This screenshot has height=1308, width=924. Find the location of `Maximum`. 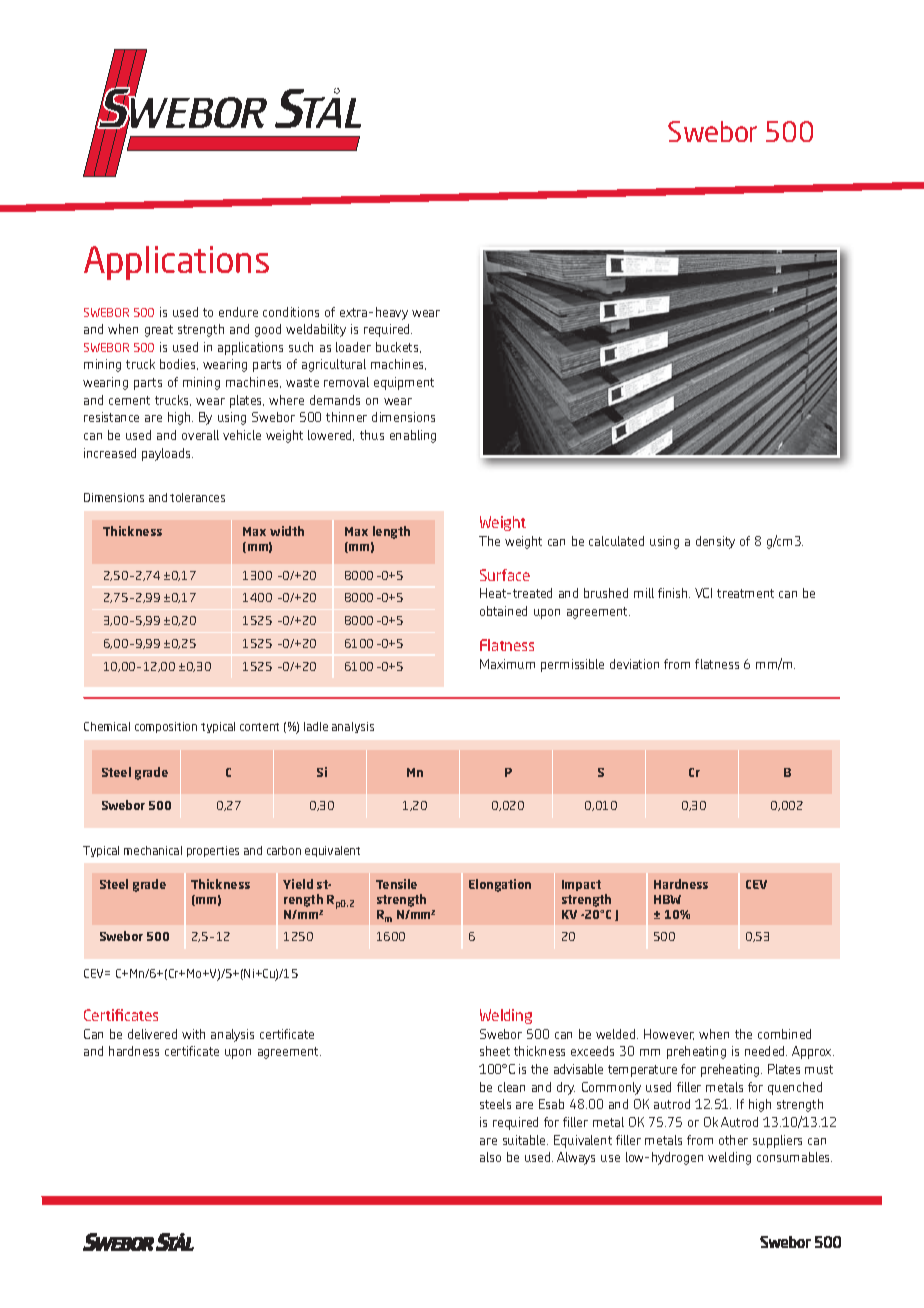

Maximum is located at coordinates (507, 664).
